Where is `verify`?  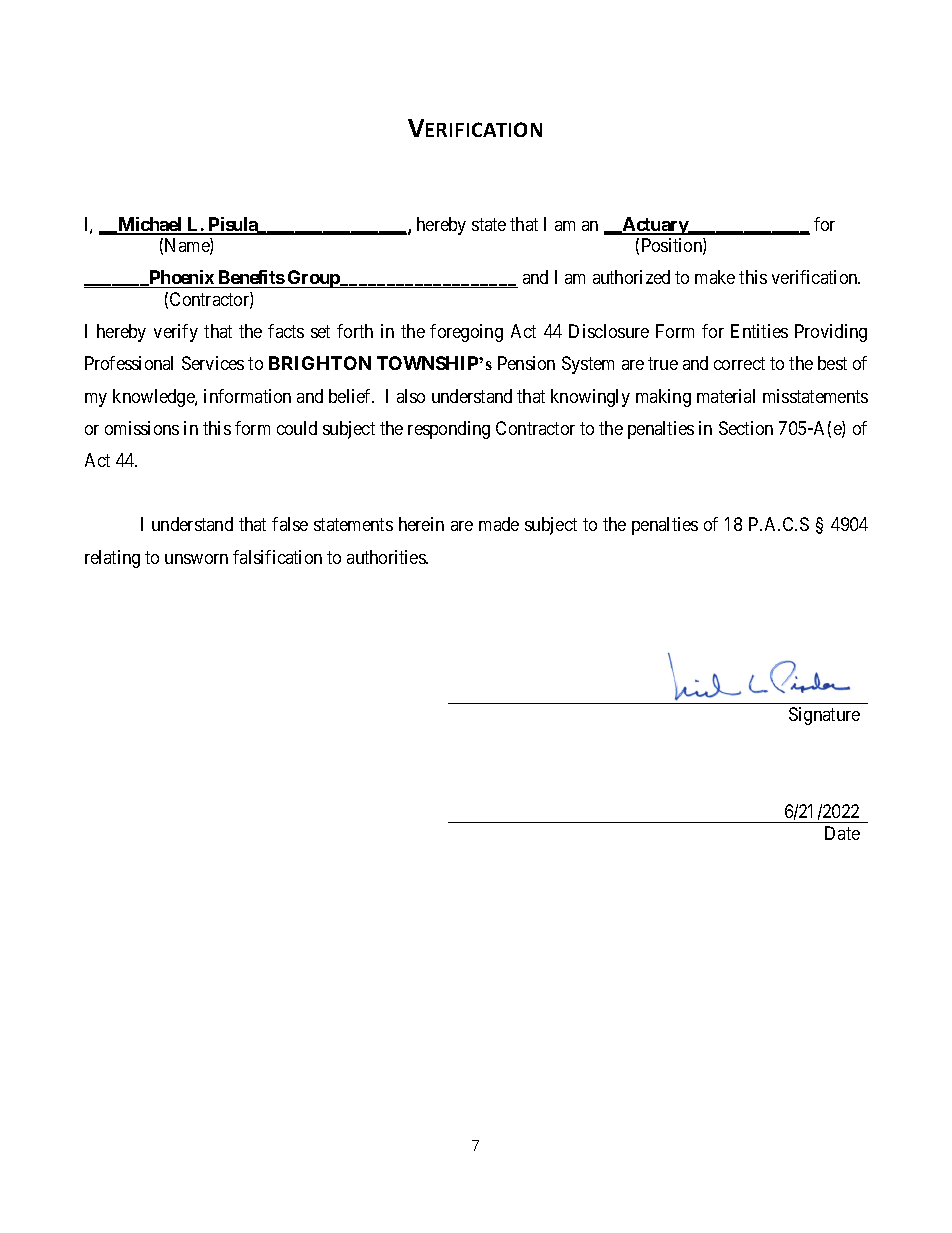 verify is located at coordinates (176, 333).
